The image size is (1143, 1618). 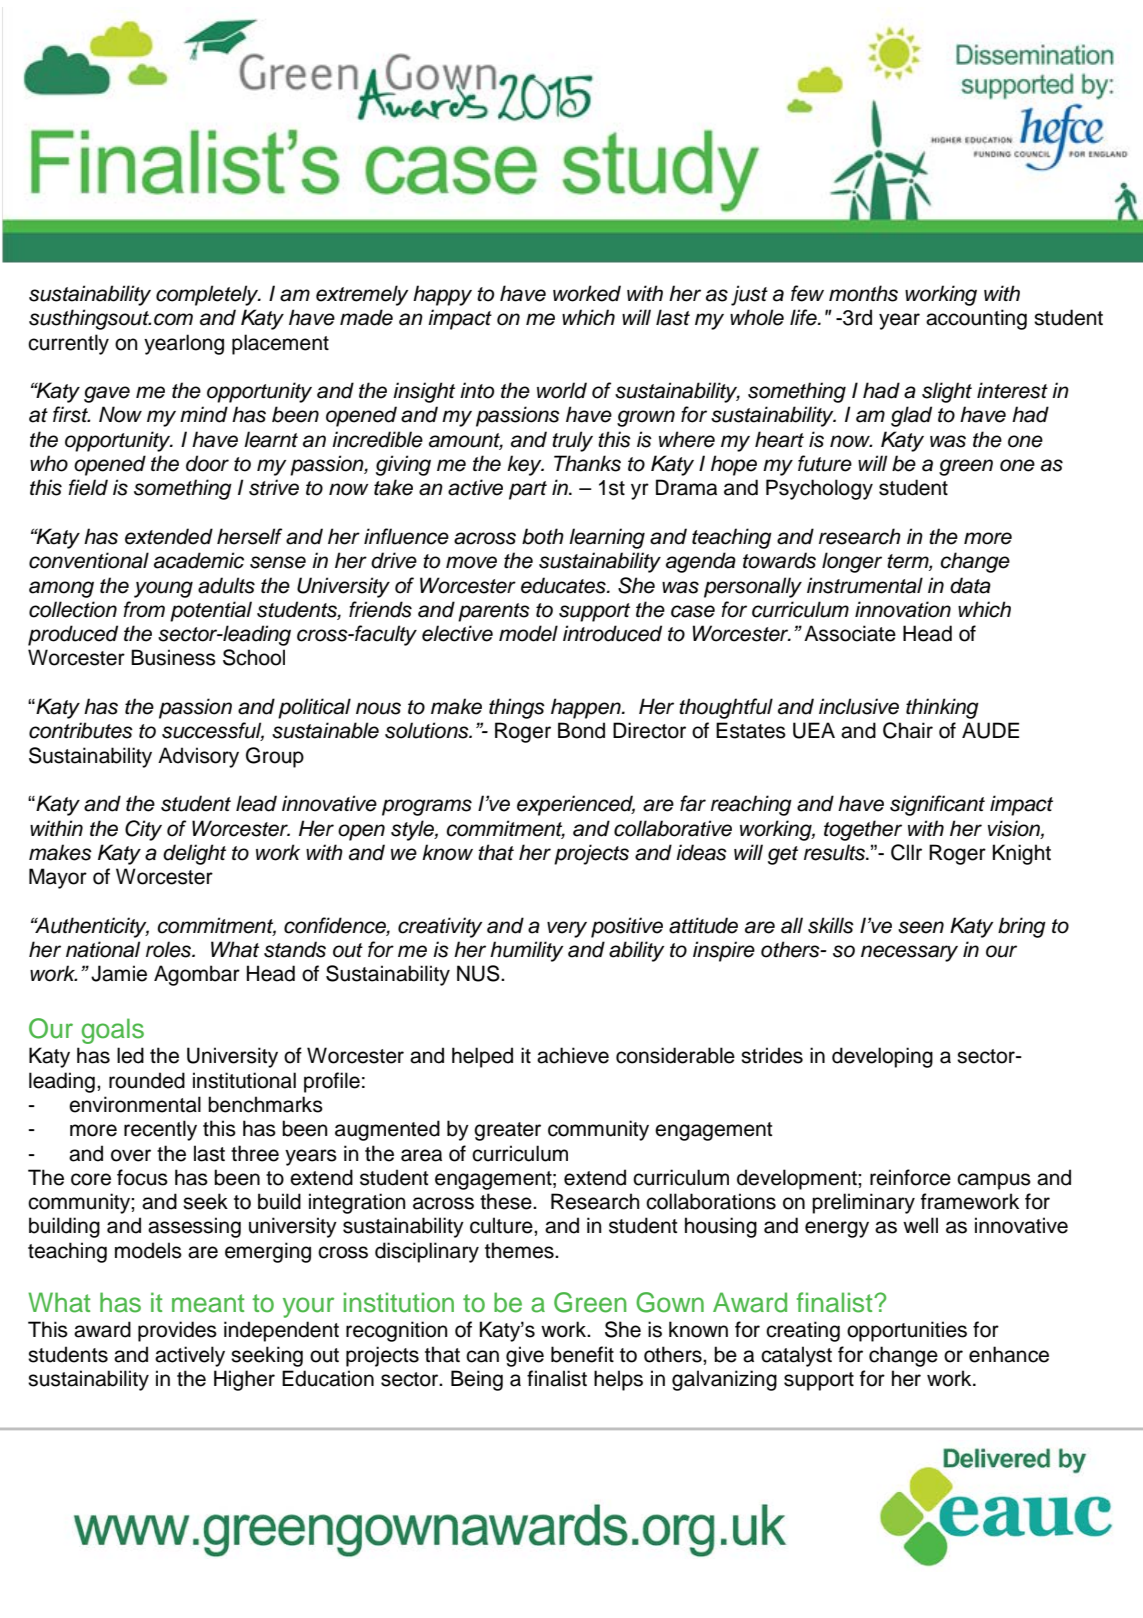 I want to click on NUS, so click(x=479, y=973).
